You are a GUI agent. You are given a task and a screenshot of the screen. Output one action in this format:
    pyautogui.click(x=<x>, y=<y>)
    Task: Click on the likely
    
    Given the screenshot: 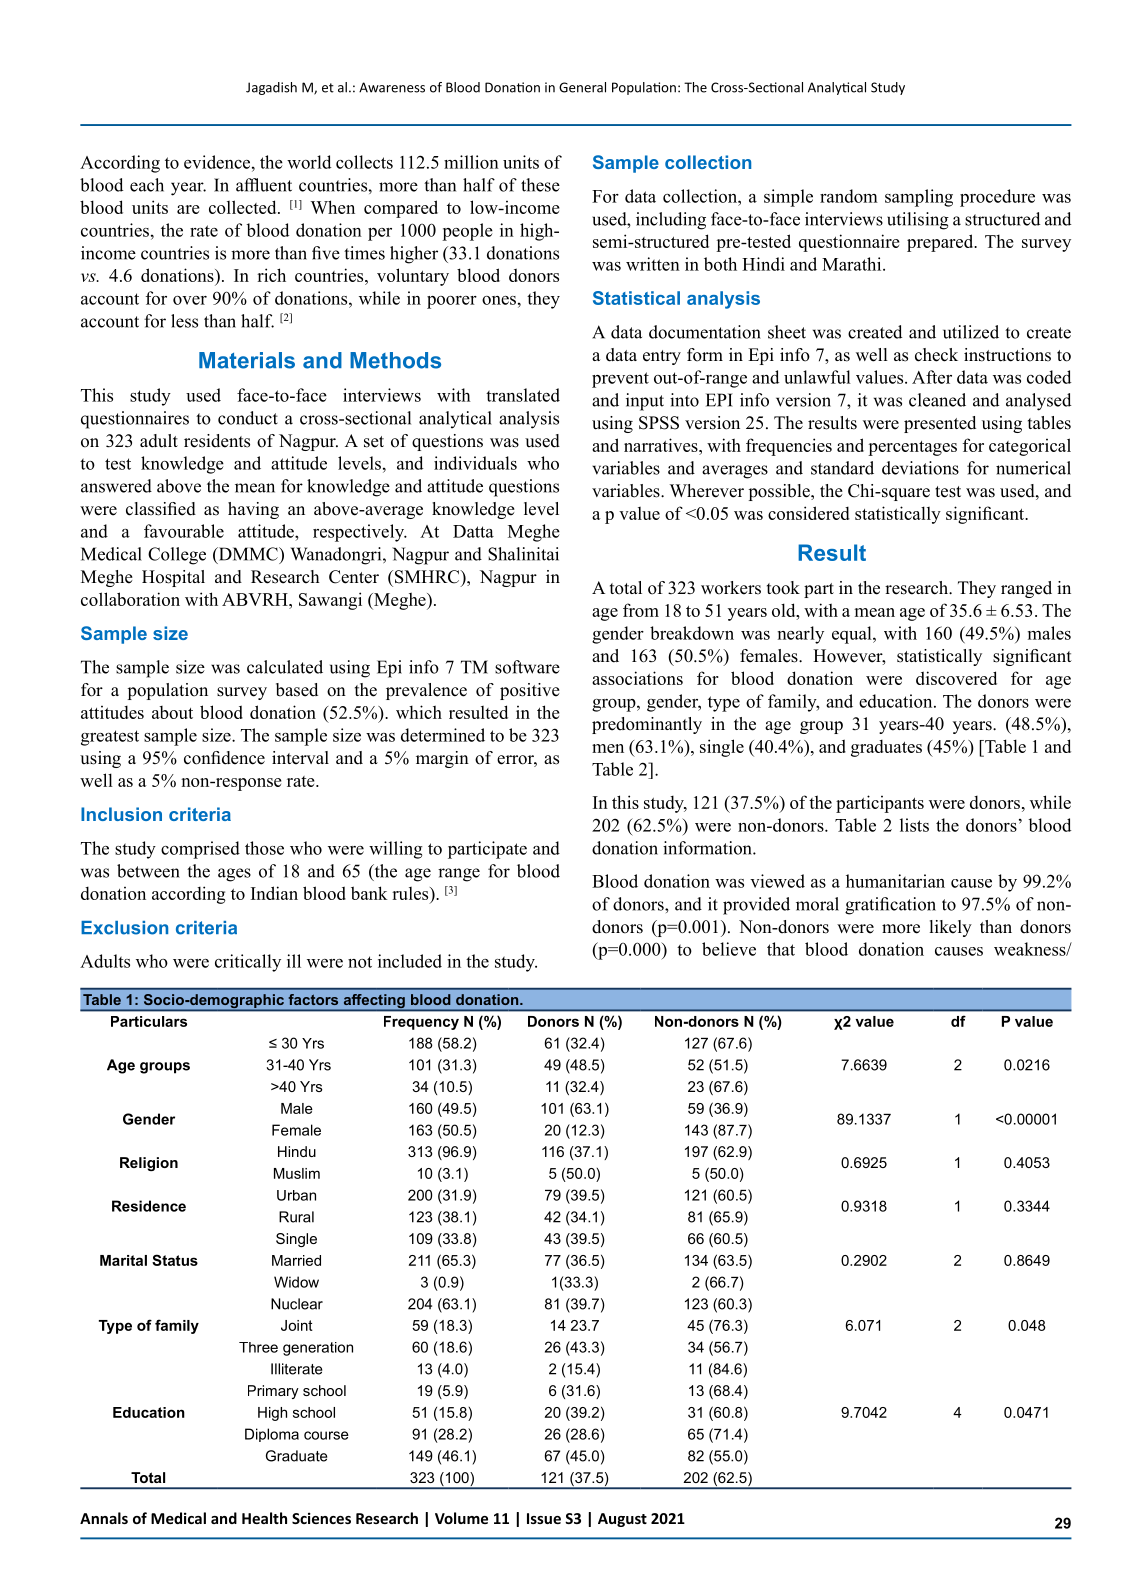 What is the action you would take?
    pyautogui.click(x=951, y=928)
